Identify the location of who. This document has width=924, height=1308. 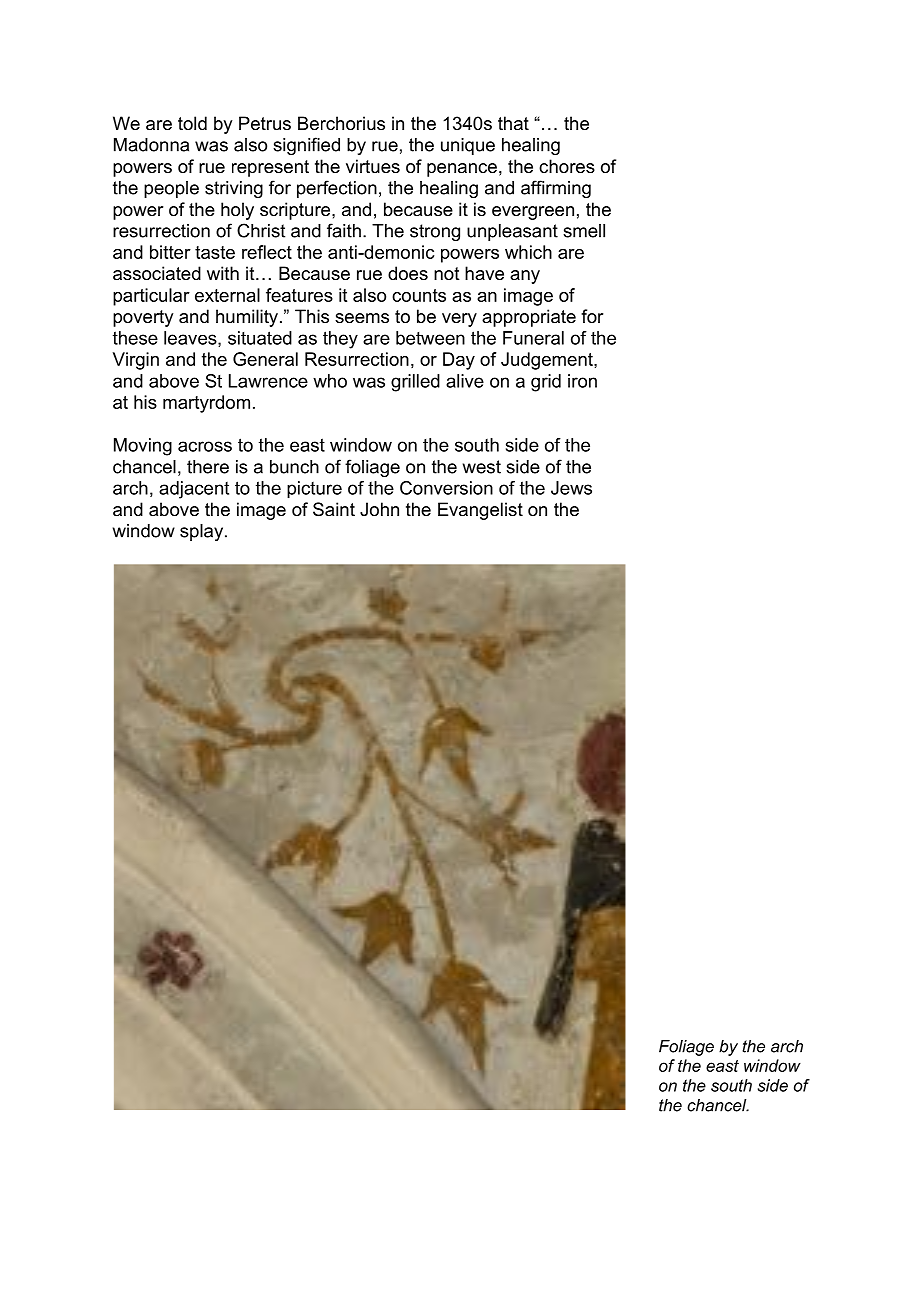
(330, 381).
